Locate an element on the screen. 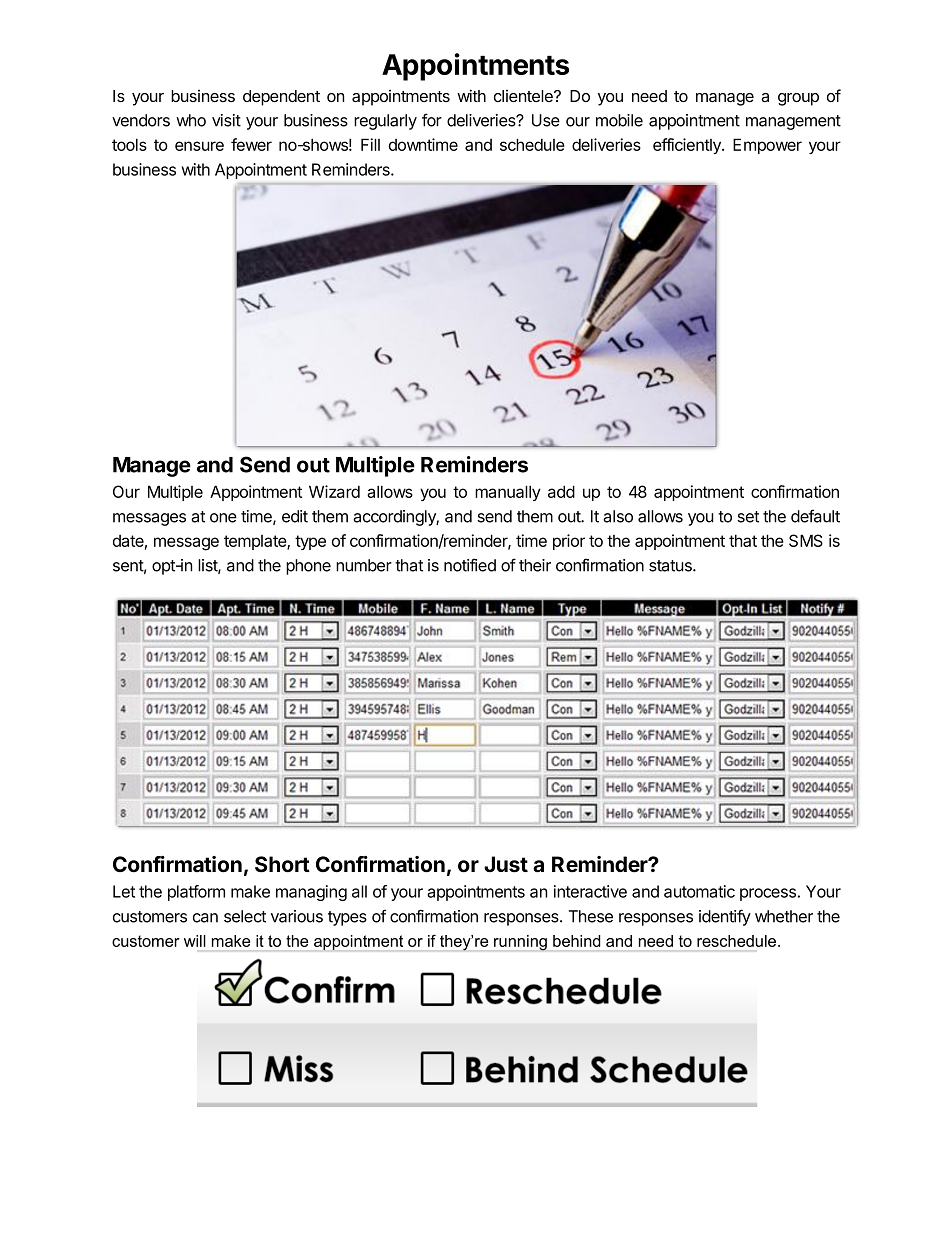 The image size is (952, 1233). manually is located at coordinates (508, 493).
